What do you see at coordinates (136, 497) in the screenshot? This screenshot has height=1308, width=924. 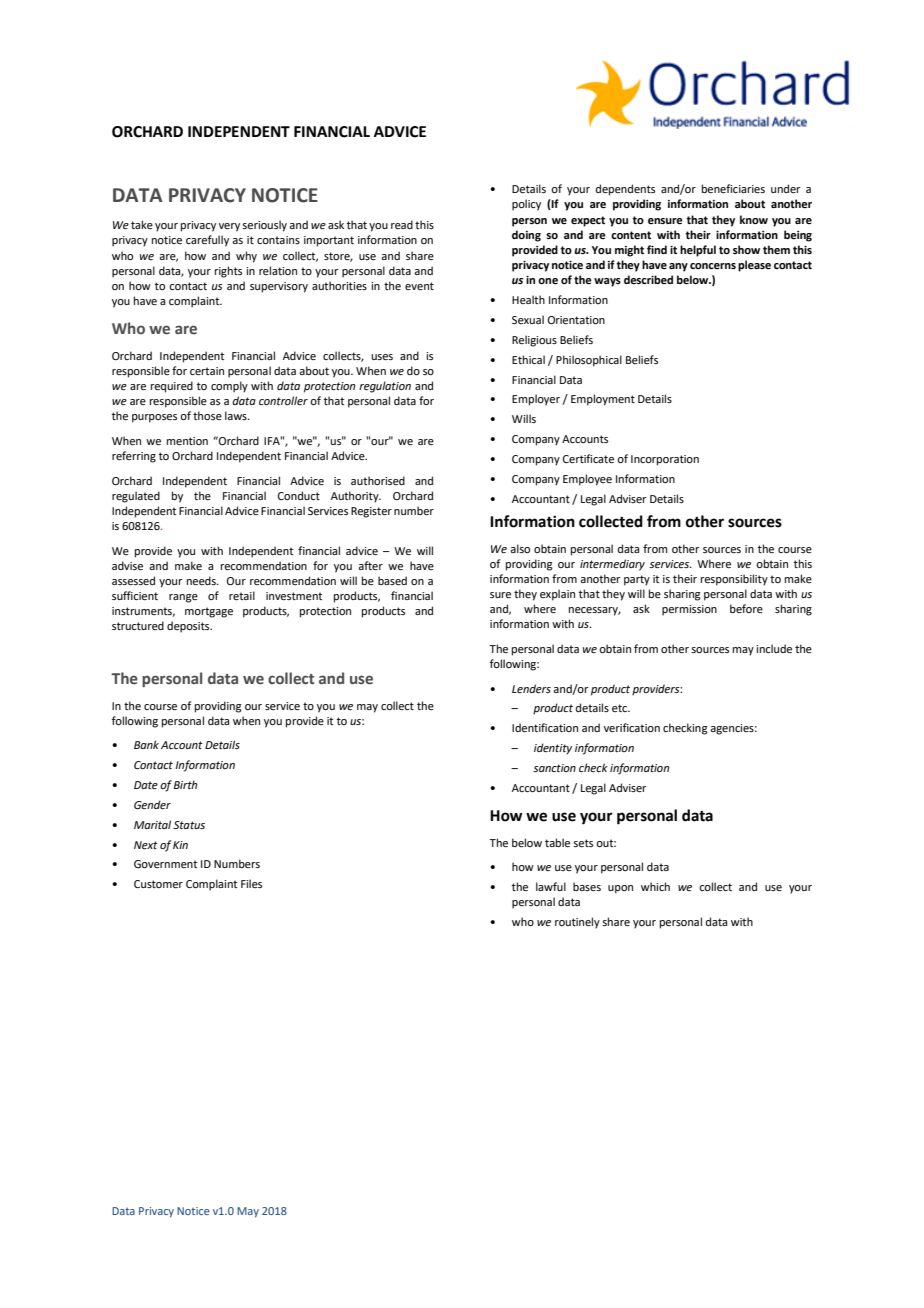 I see `regulated` at bounding box center [136, 497].
